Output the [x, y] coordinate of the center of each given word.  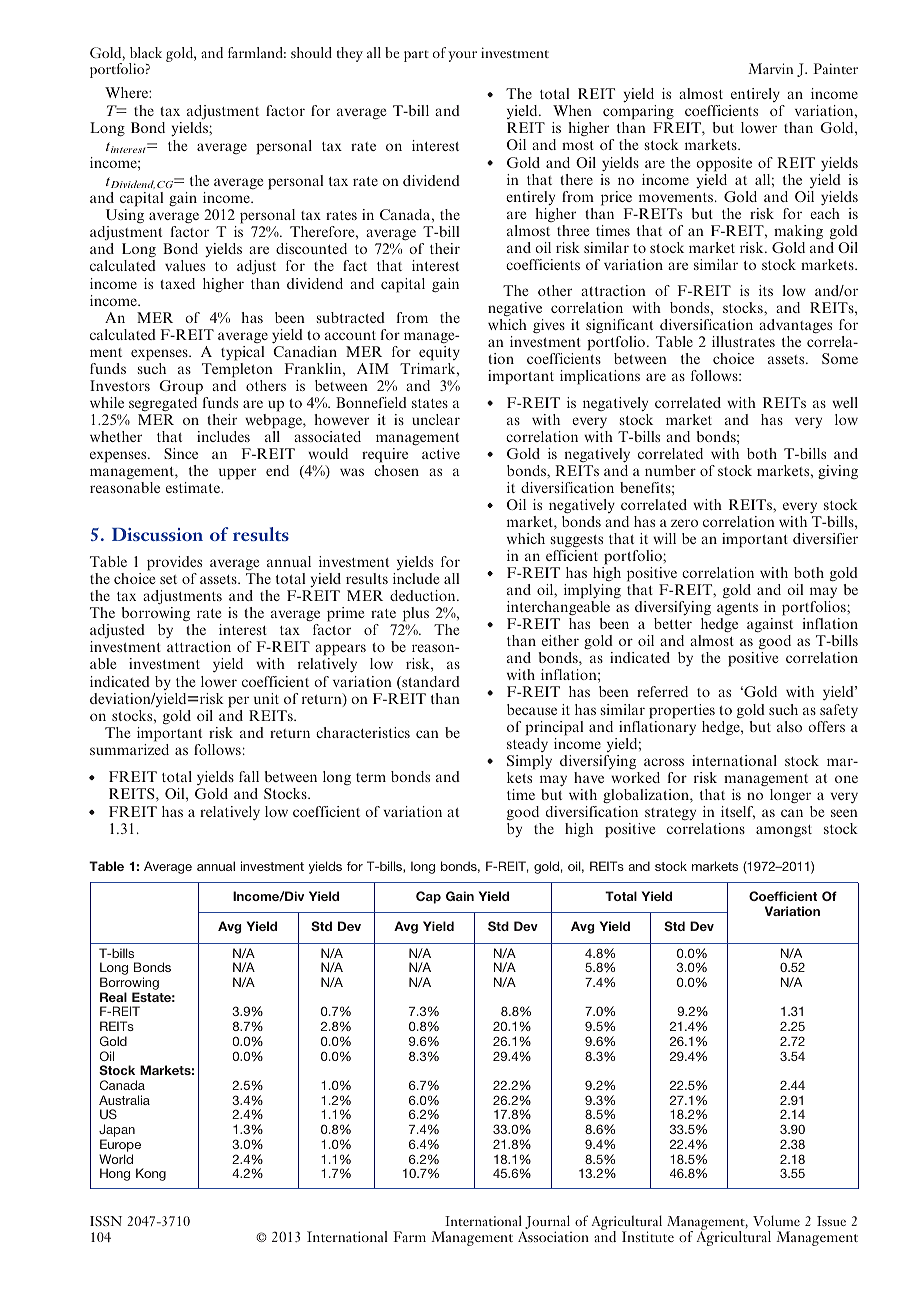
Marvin [770, 68]
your [462, 56]
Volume [776, 1220]
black [146, 52]
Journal [547, 1223]
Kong [151, 1174]
